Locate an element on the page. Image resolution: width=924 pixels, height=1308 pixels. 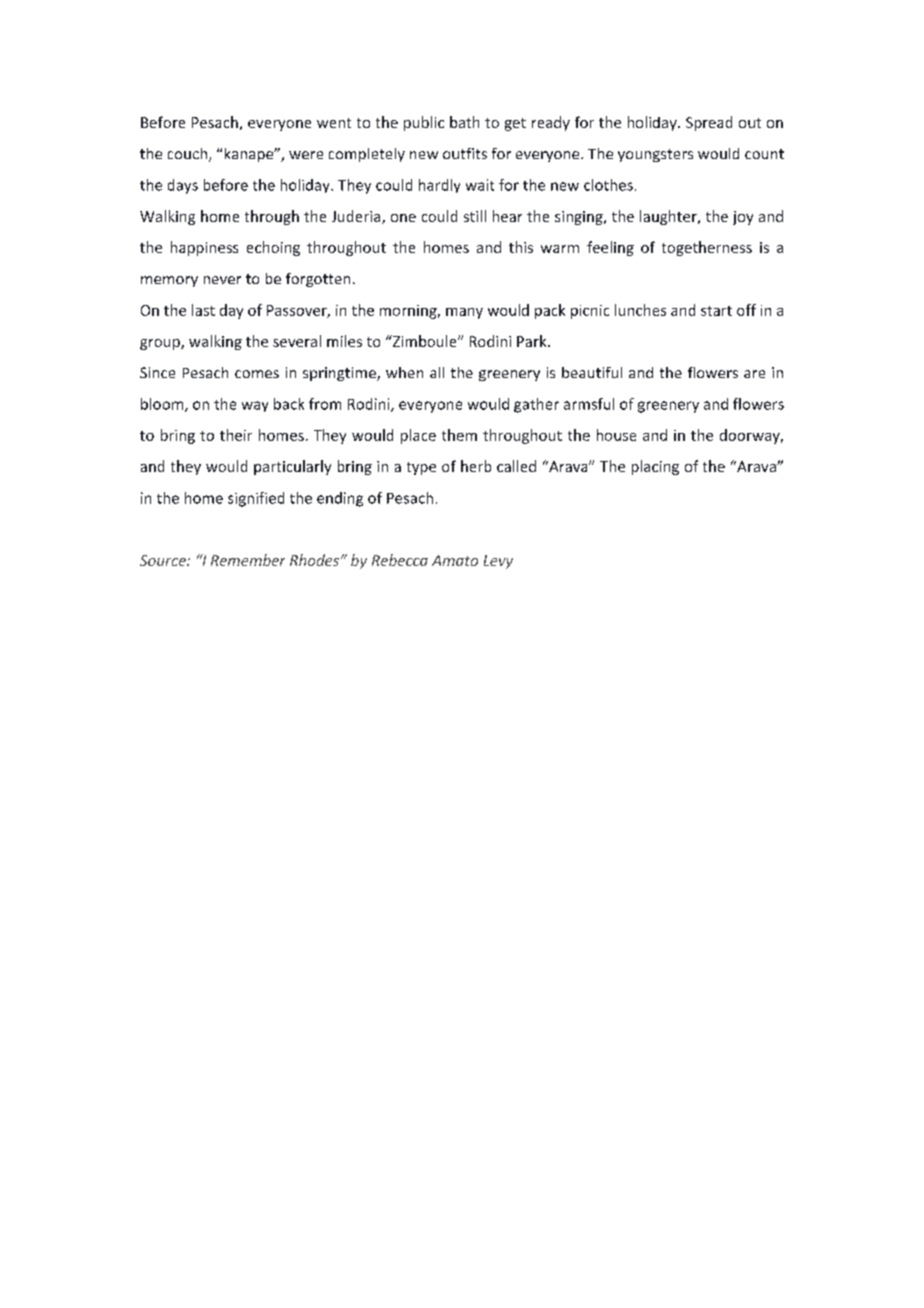
bath is located at coordinates (464, 122).
